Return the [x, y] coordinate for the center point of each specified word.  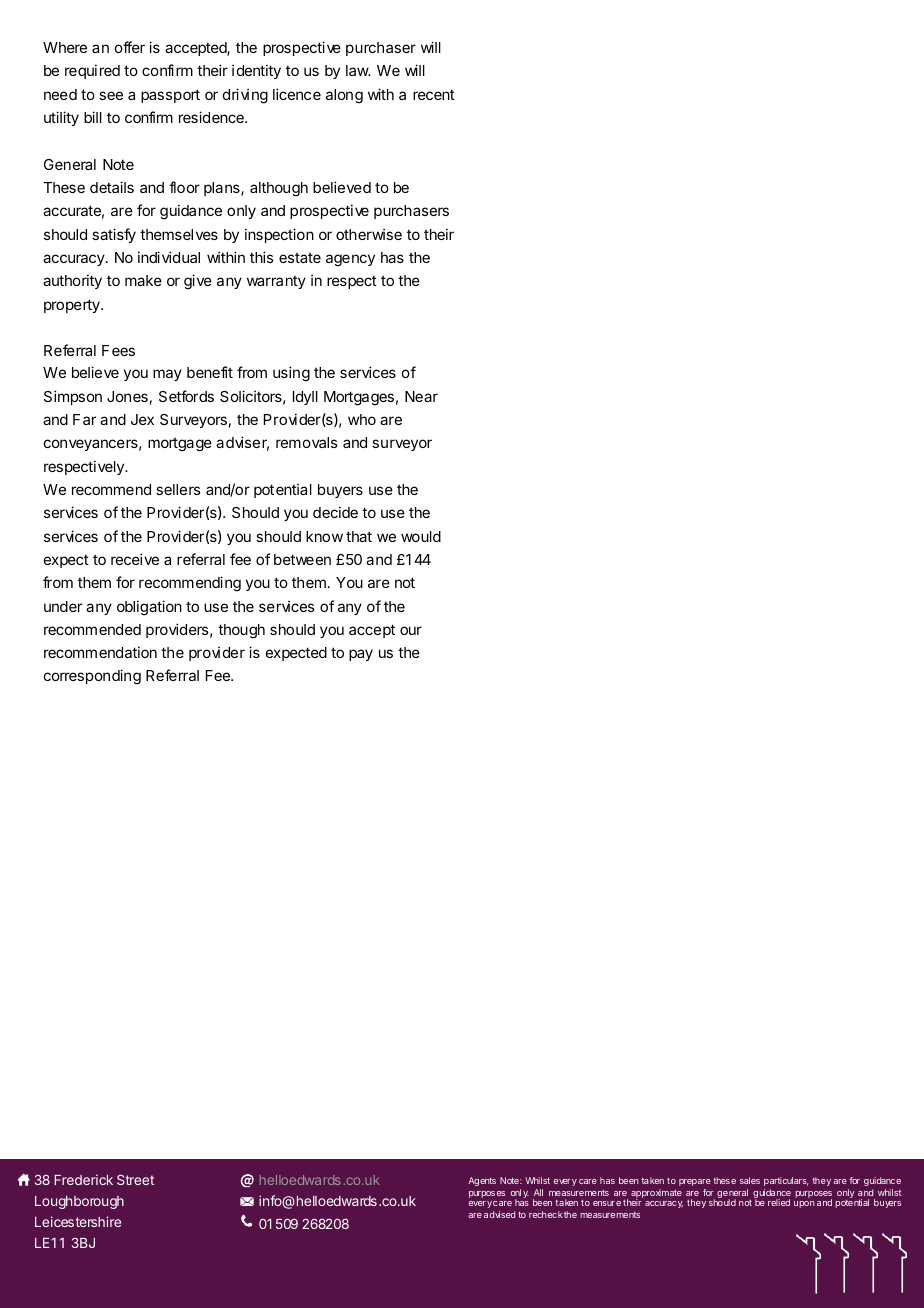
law [358, 70]
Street [135, 1179]
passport [170, 96]
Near [421, 396]
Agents [482, 1181]
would [421, 536]
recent [434, 94]
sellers [178, 489]
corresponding [92, 677]
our [411, 630]
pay [361, 655]
